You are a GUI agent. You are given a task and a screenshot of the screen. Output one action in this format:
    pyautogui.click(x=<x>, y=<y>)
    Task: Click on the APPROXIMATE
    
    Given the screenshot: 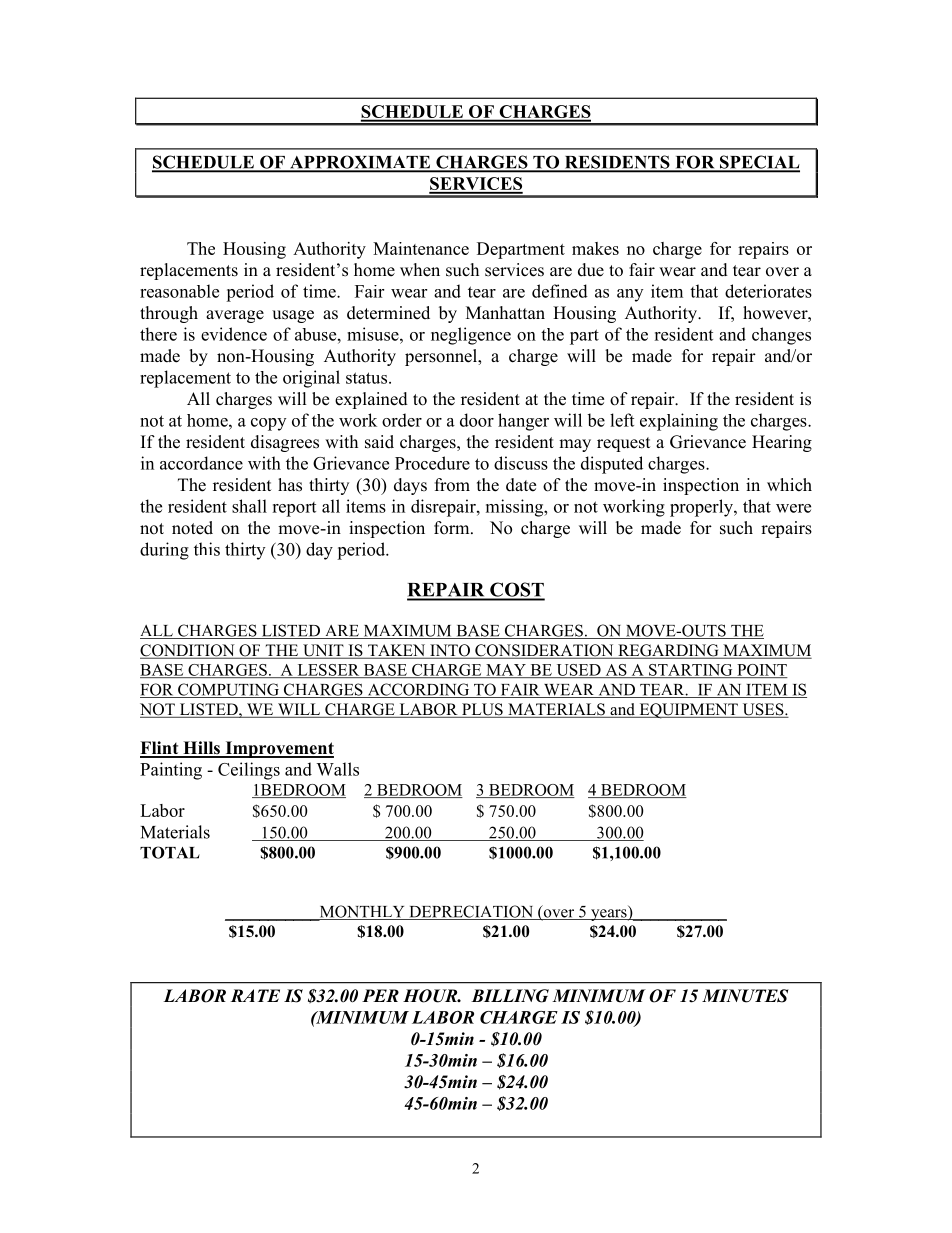 What is the action you would take?
    pyautogui.click(x=360, y=163)
